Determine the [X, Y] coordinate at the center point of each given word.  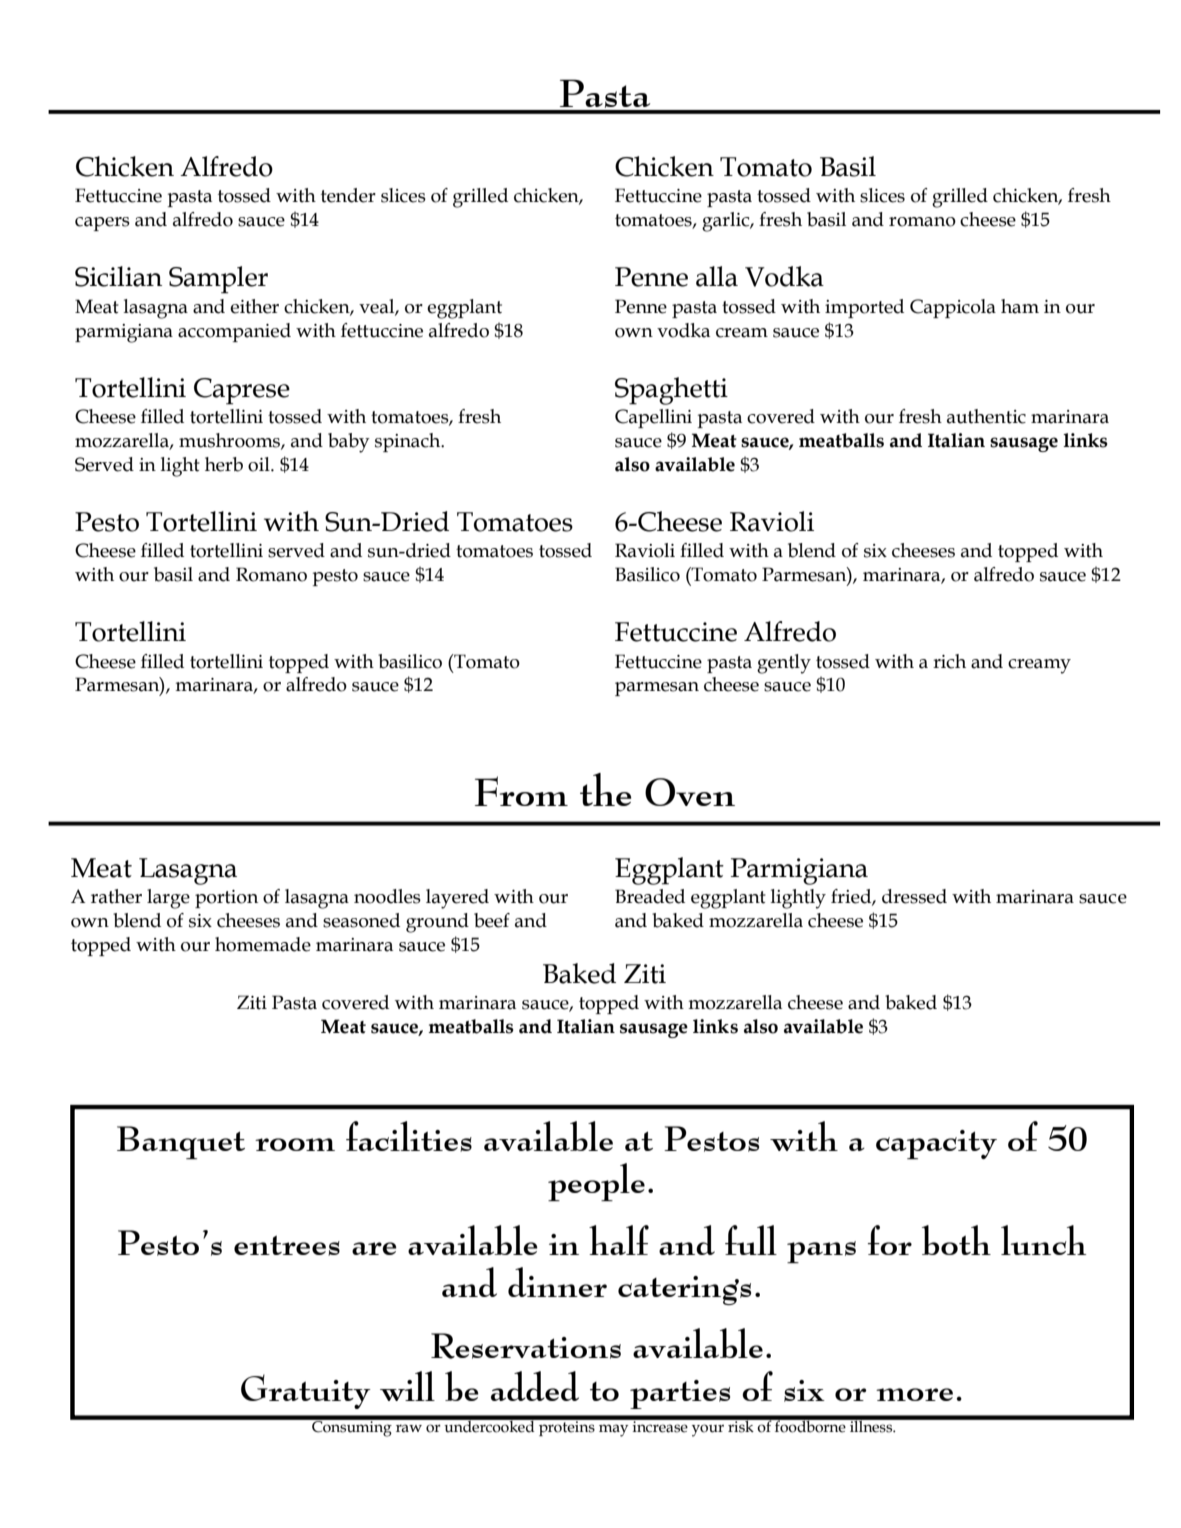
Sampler [218, 280]
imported [864, 308]
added [535, 1386]
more [914, 1394]
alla [717, 276]
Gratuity [306, 1391]
